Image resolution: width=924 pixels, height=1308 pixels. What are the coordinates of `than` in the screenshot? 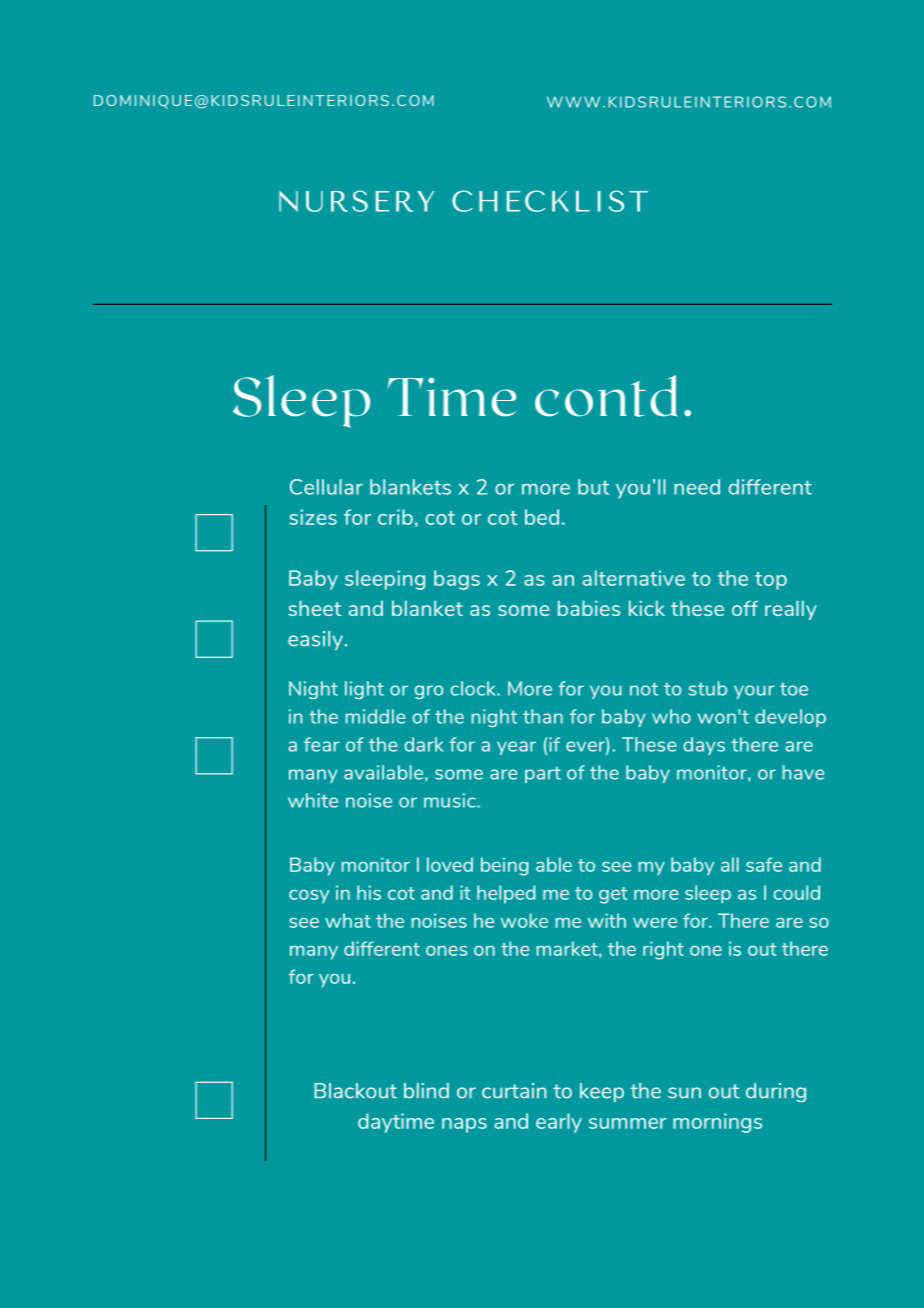 It's located at (543, 716).
